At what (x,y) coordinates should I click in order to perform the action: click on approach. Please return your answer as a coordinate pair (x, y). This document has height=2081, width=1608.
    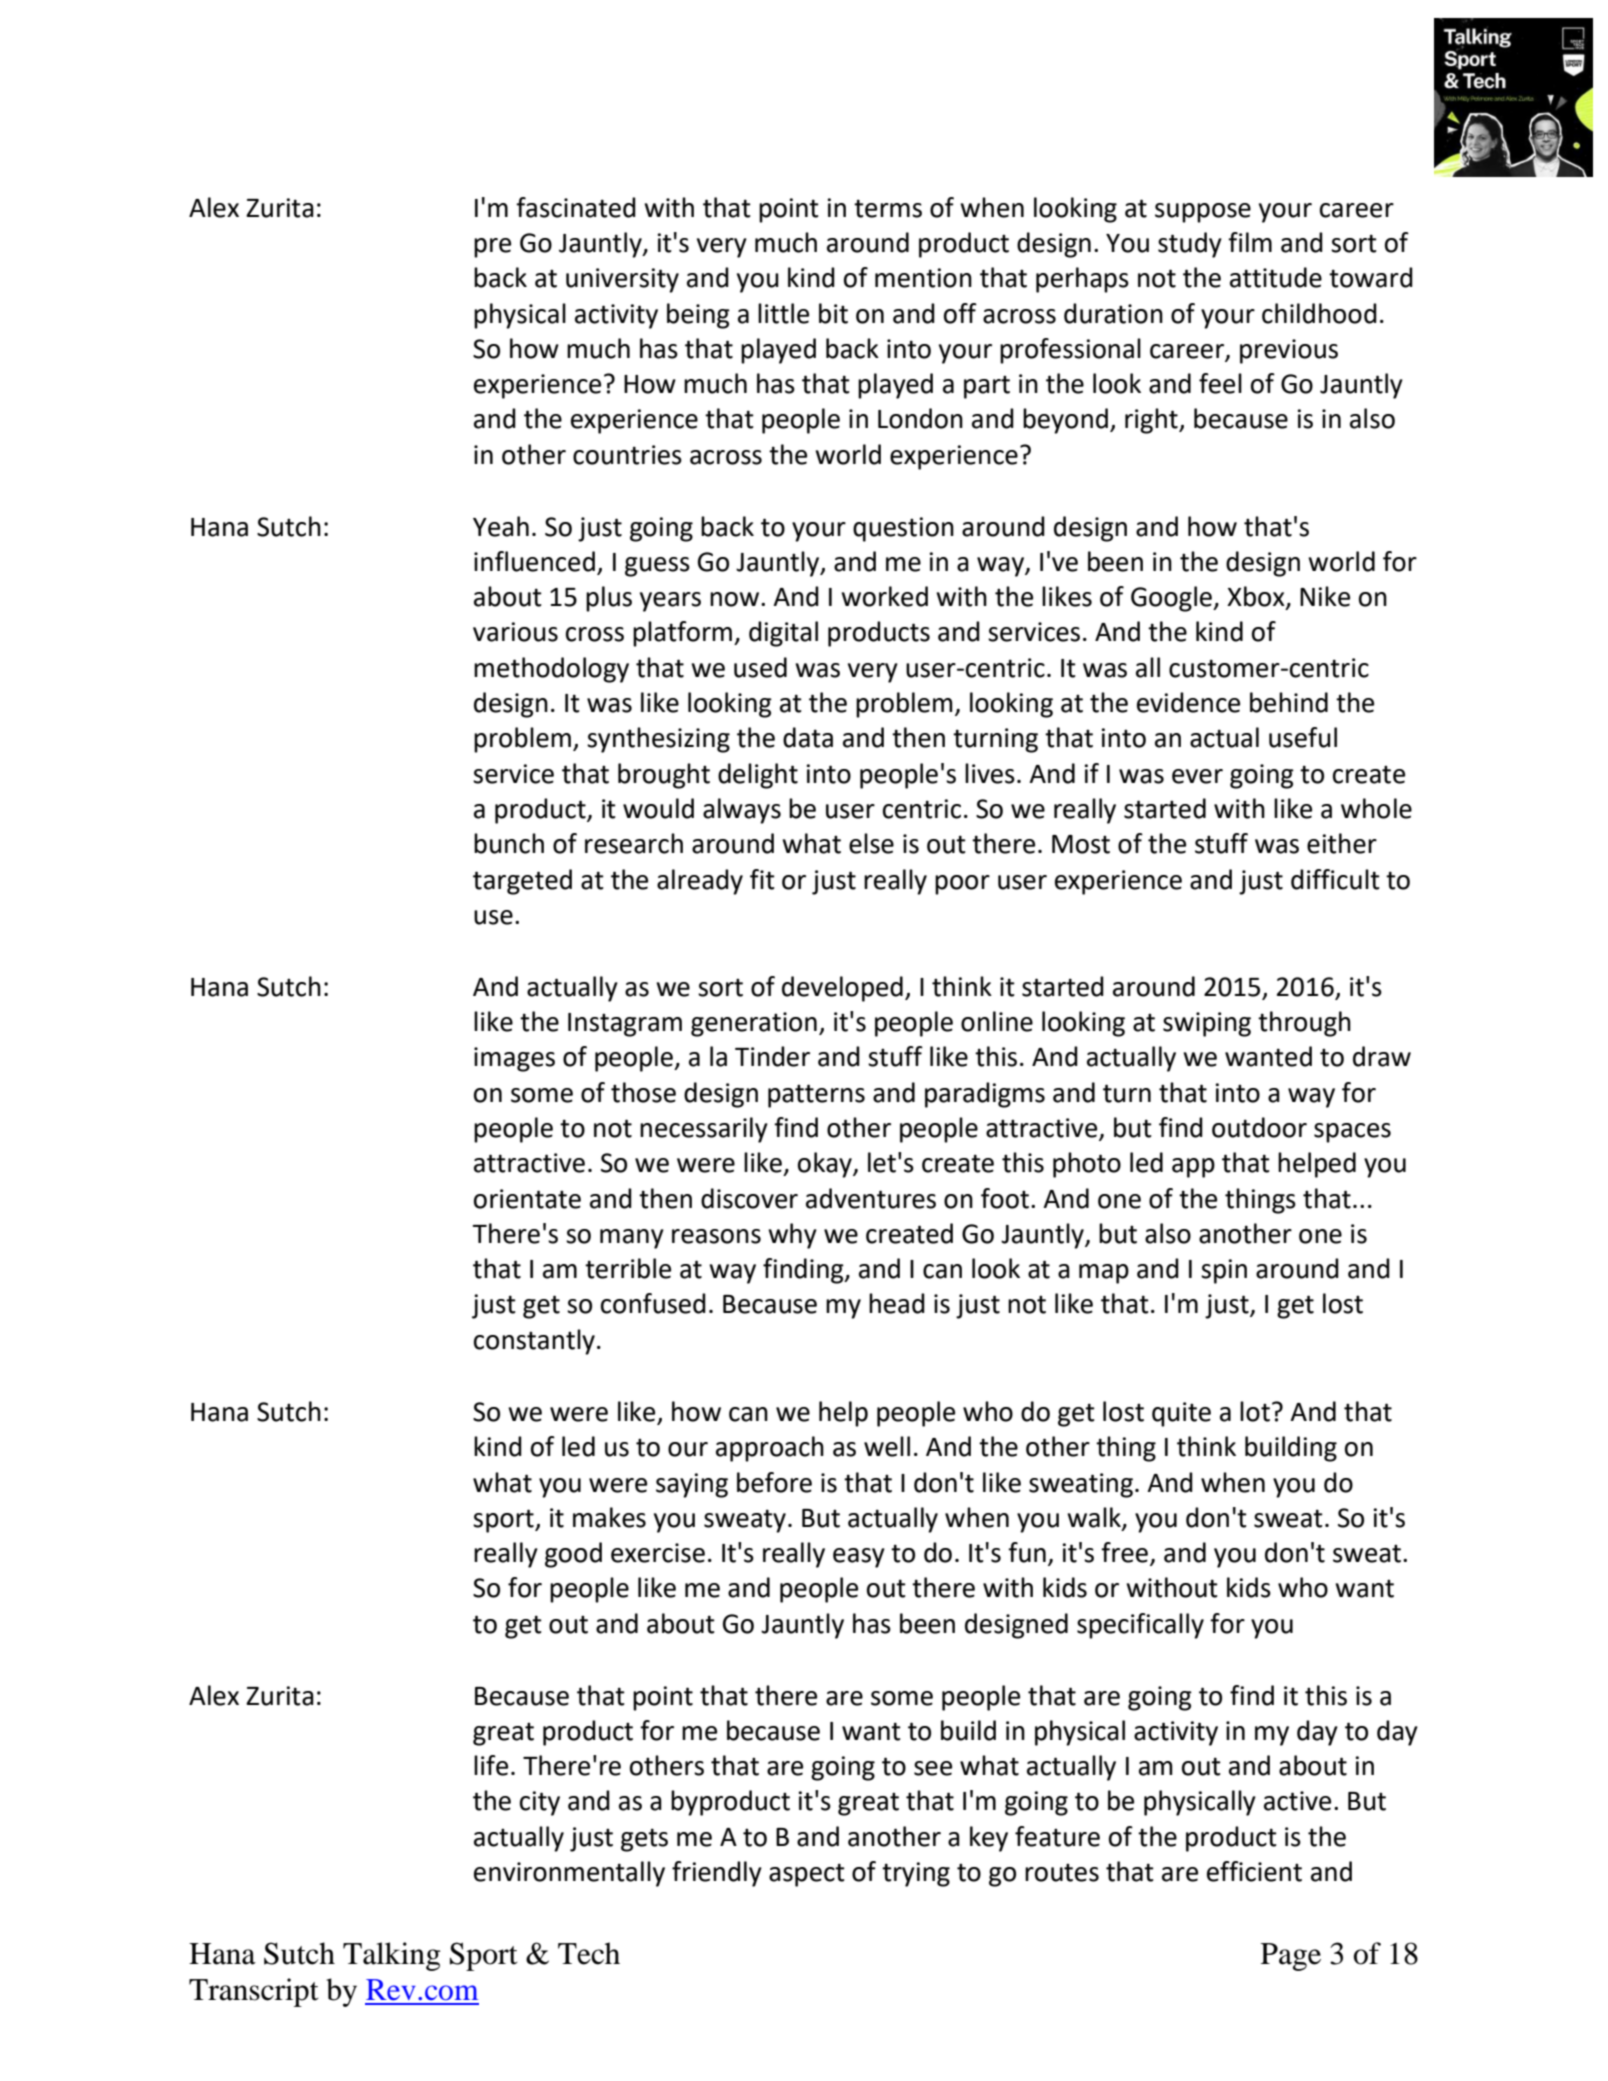
    Looking at the image, I should click on (770, 1449).
